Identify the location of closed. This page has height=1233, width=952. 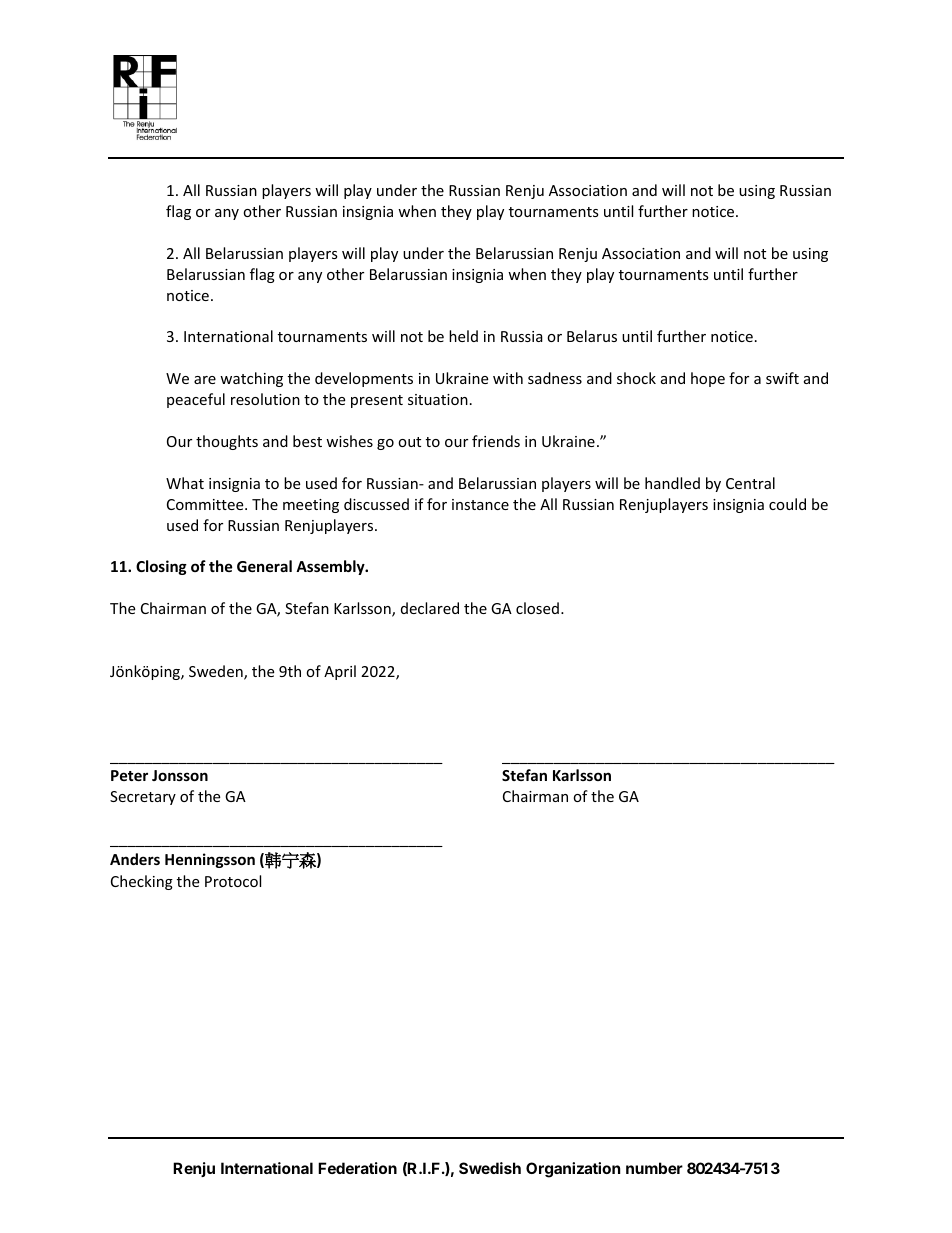
(537, 608).
